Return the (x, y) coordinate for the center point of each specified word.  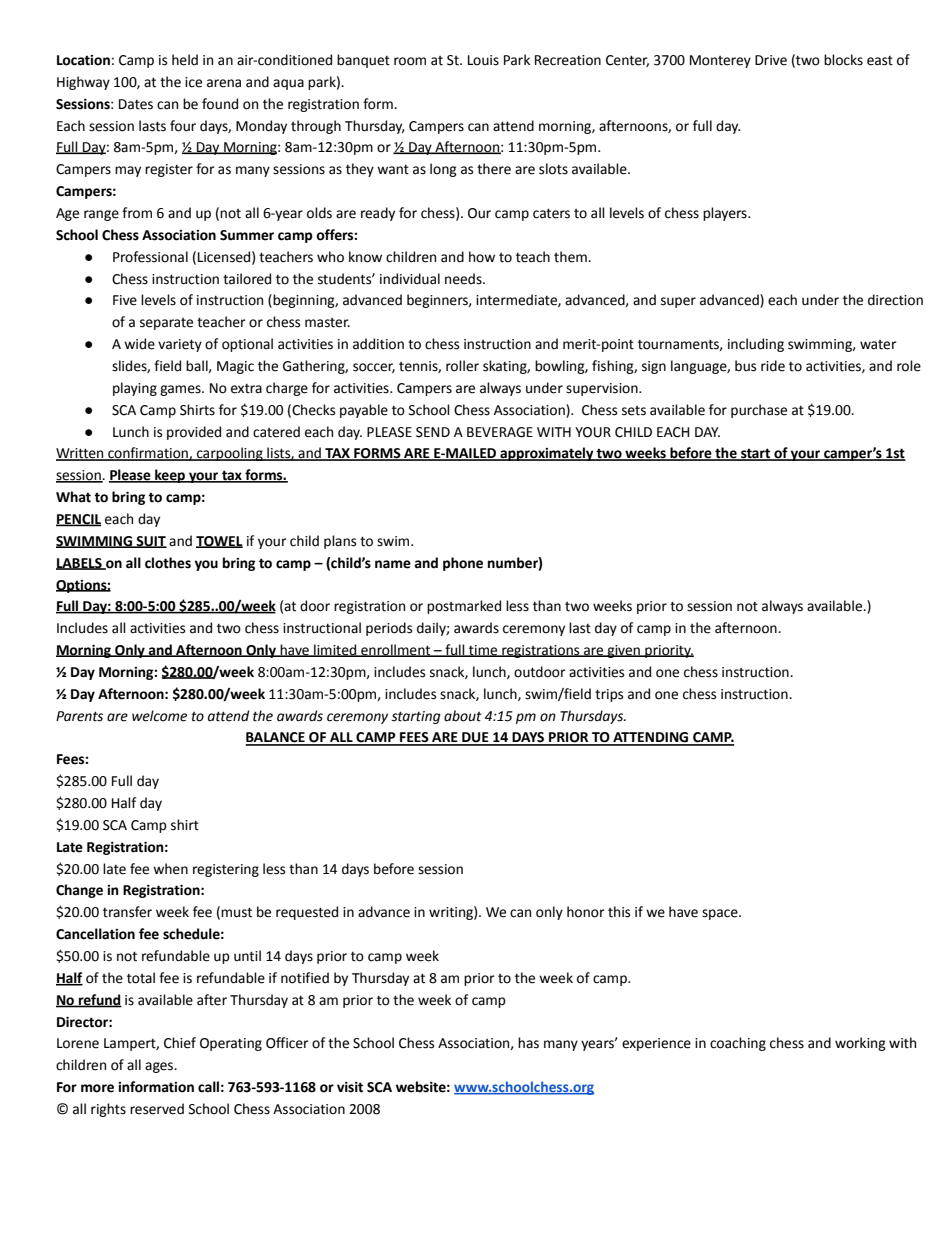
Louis (483, 60)
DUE (475, 738)
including (756, 345)
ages (160, 1067)
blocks (843, 60)
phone (463, 564)
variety (180, 345)
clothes (168, 563)
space (721, 914)
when (170, 869)
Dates (136, 104)
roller (462, 366)
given (623, 651)
